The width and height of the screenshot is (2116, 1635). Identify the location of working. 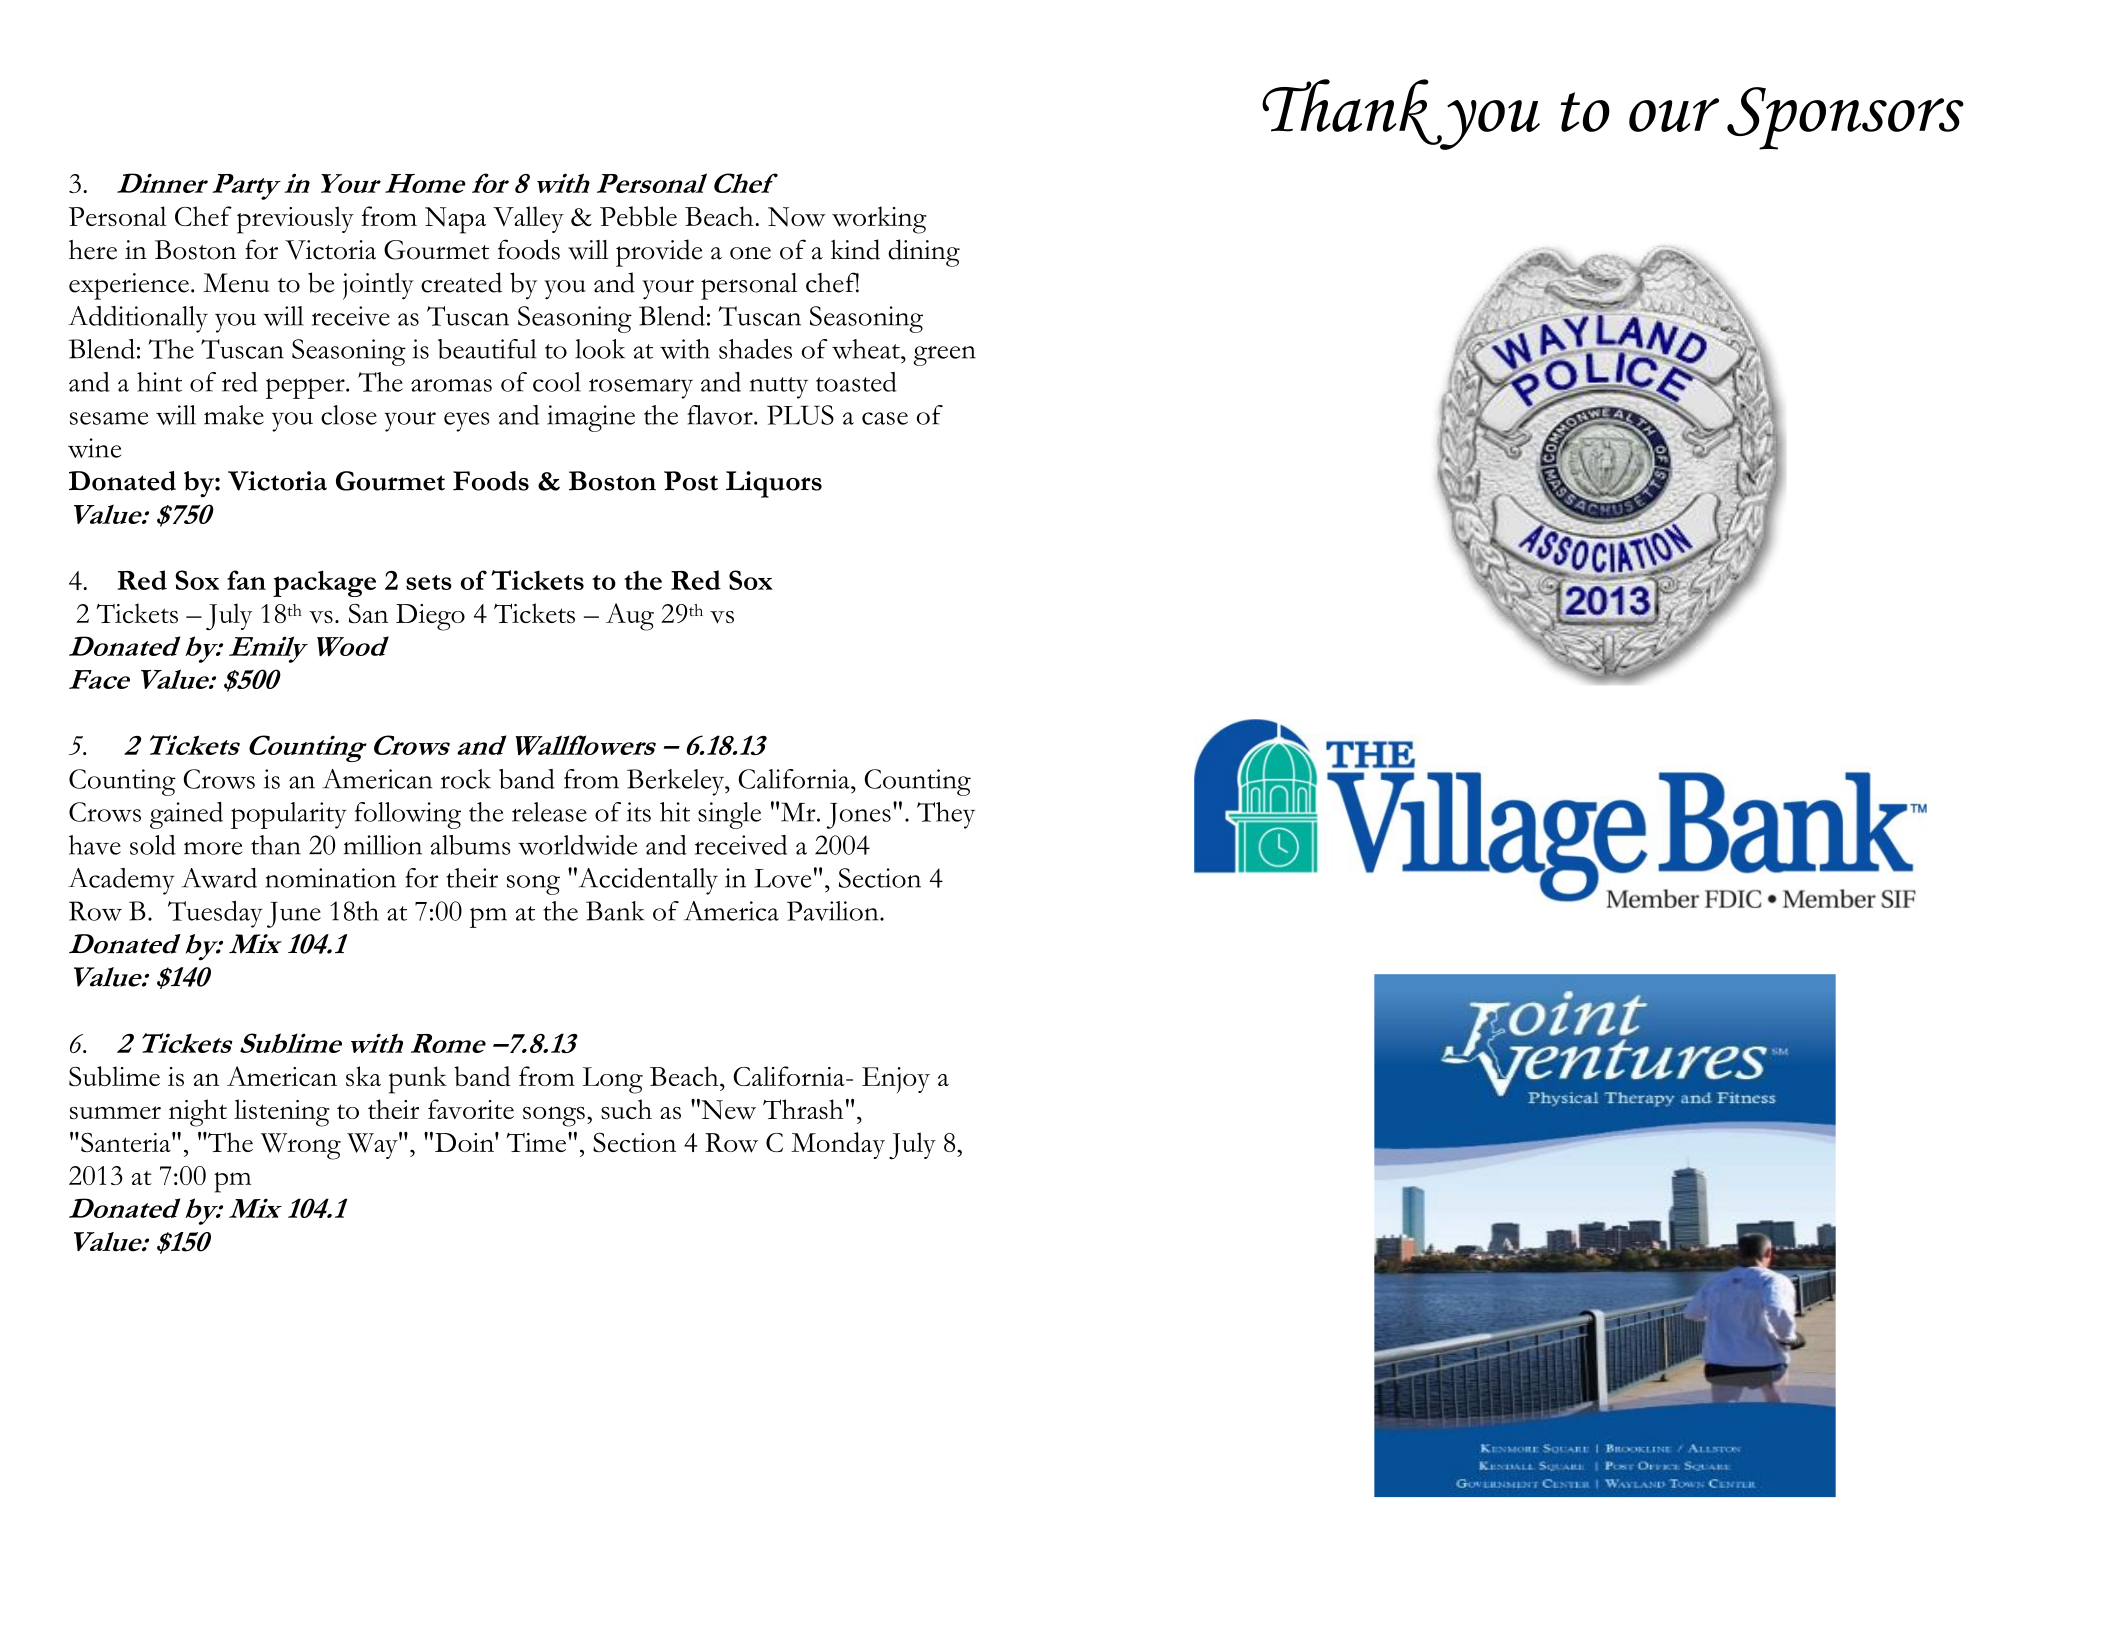
(879, 220).
